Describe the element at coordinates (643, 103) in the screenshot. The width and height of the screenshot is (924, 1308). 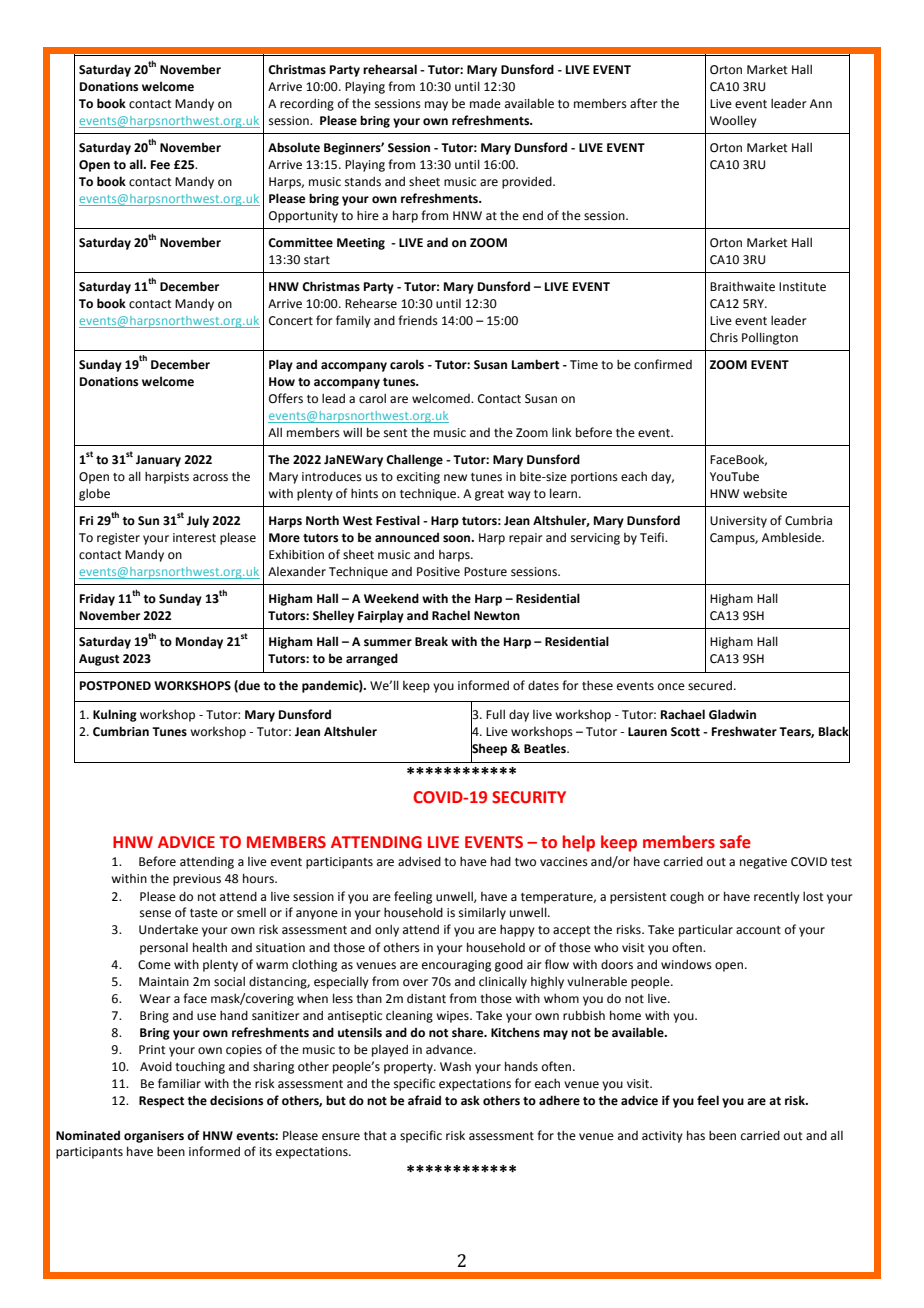
I see `after` at that location.
